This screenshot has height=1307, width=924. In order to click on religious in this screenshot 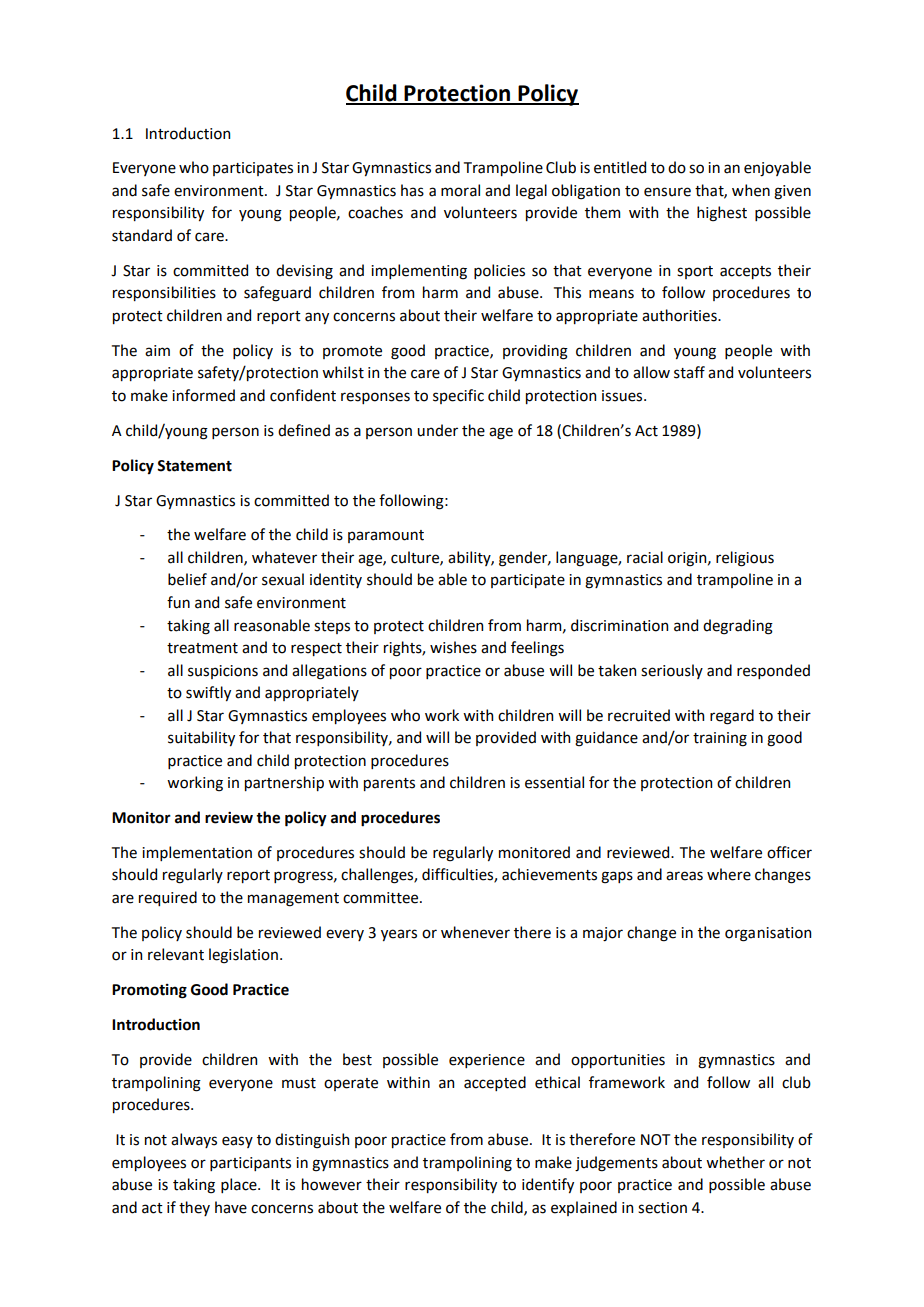, I will do `click(745, 559)`.
